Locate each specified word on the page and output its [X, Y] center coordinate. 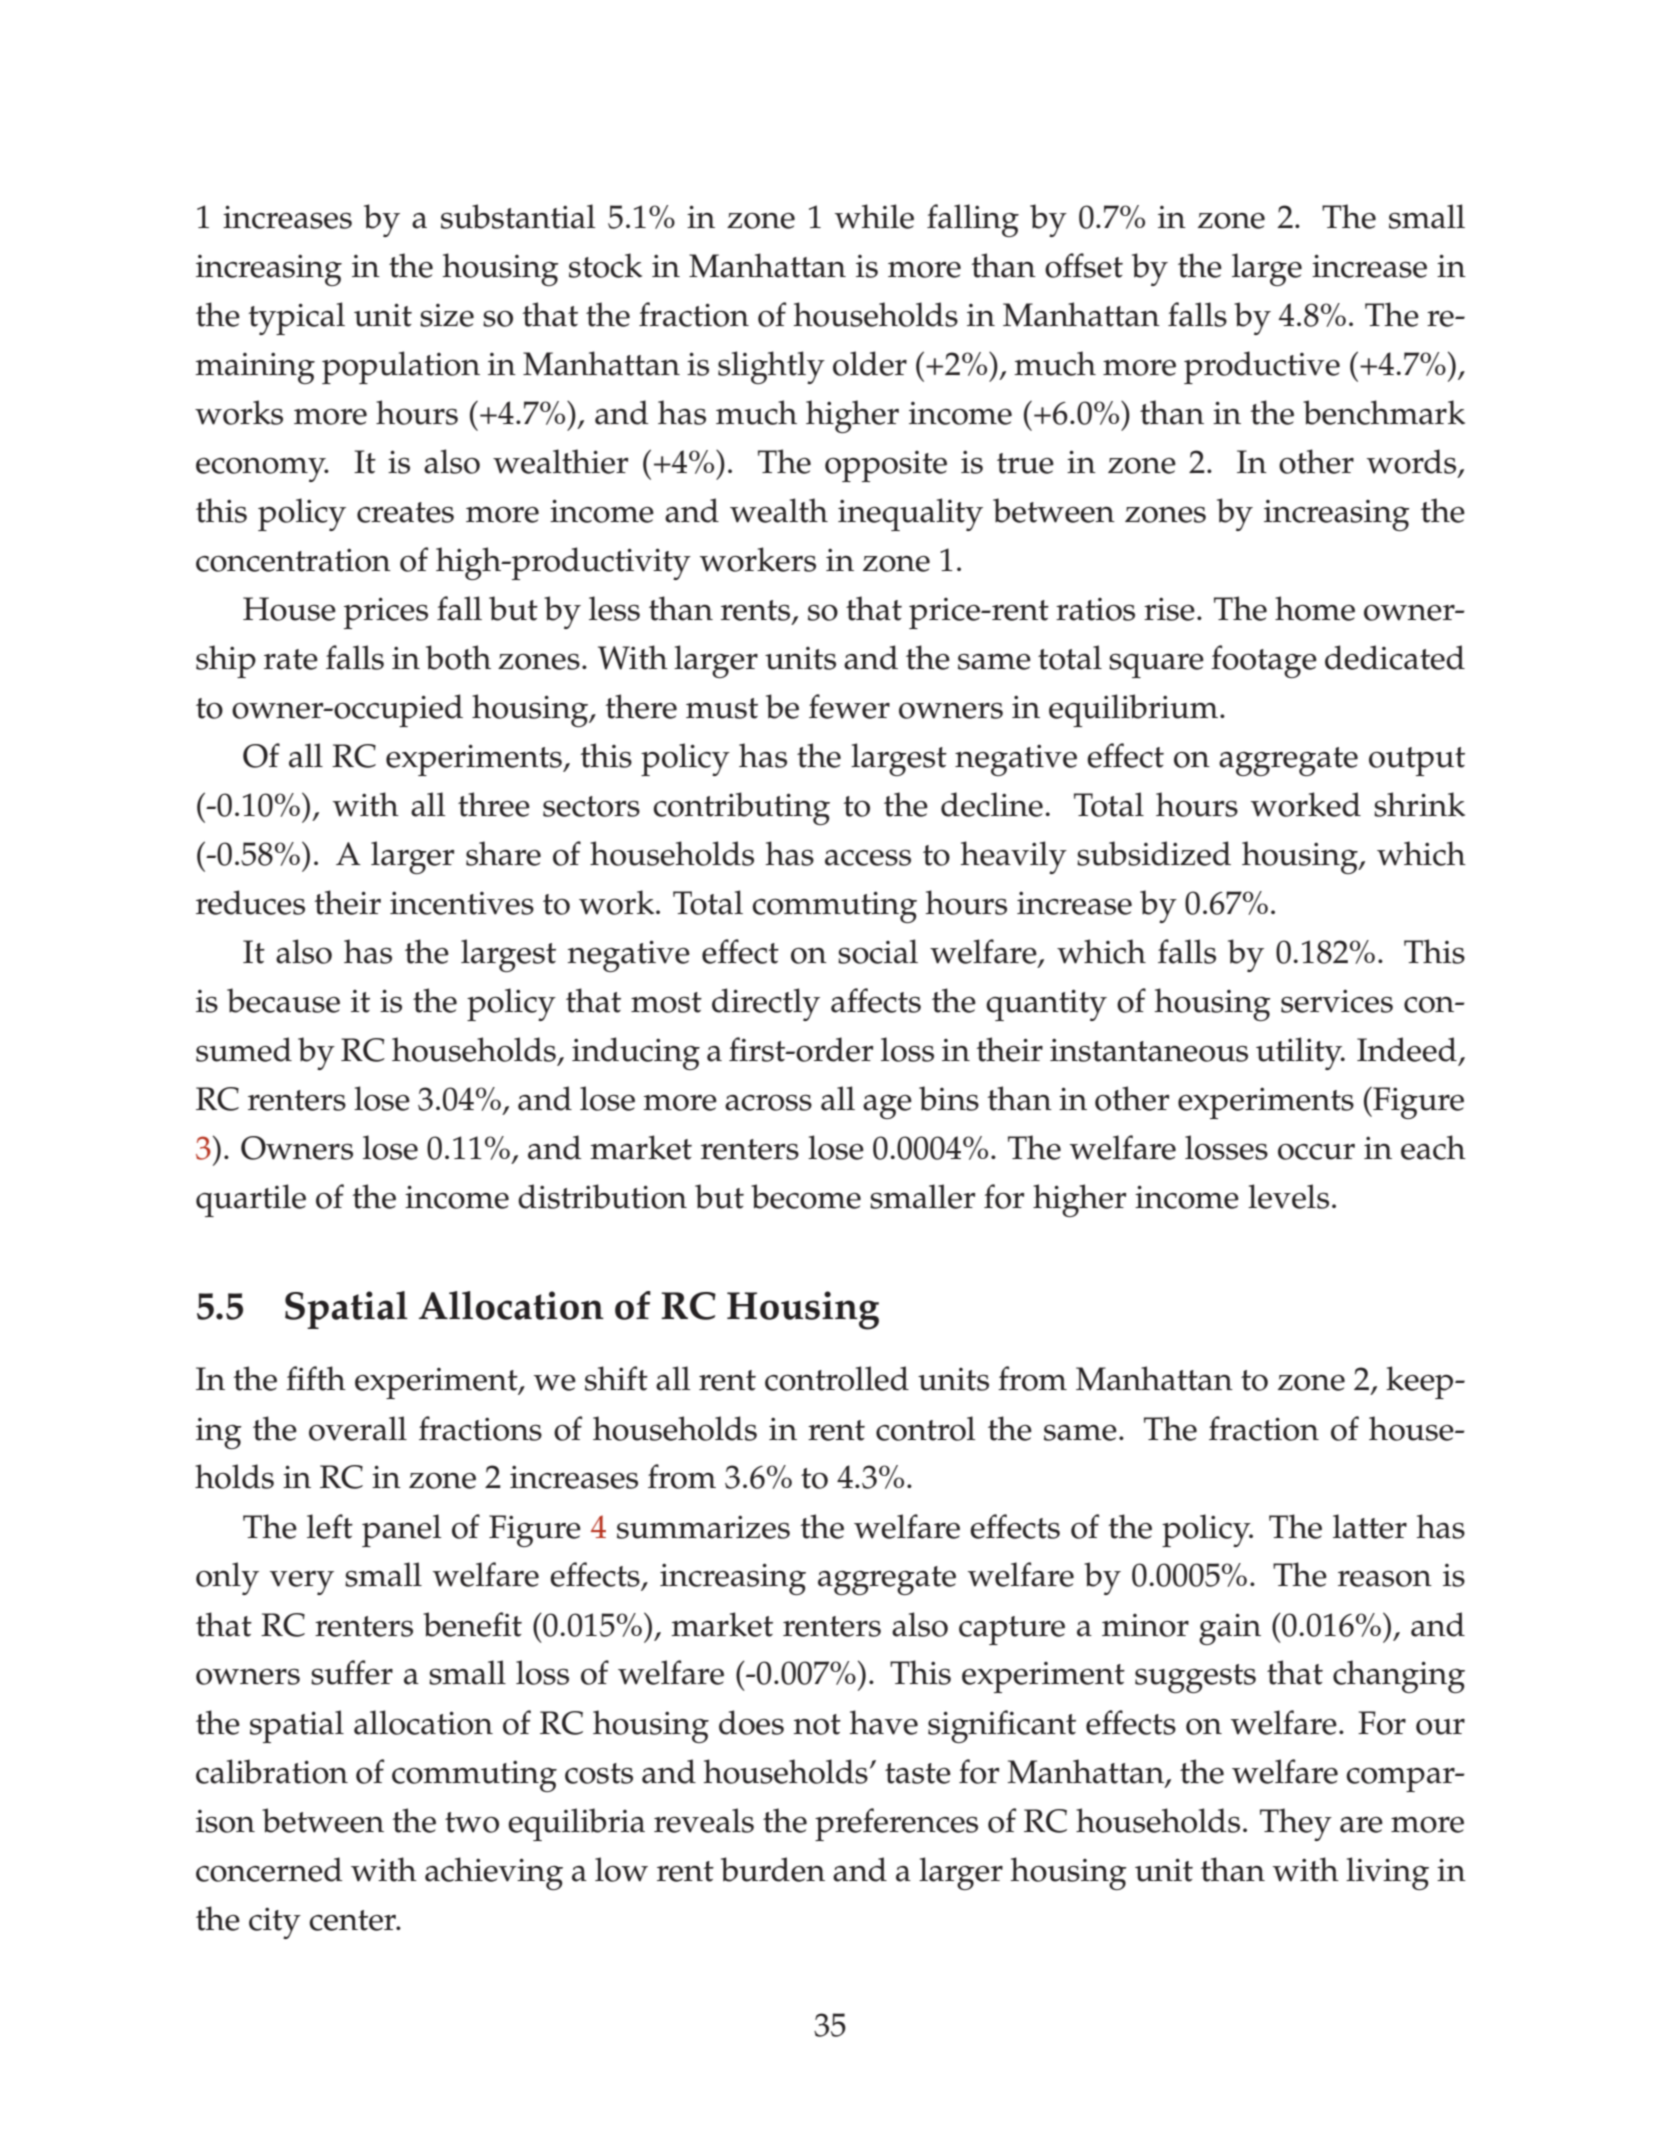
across [768, 1103]
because [283, 1000]
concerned [269, 1869]
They [1296, 1824]
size [447, 315]
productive [1262, 367]
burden [773, 1869]
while [874, 216]
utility [1300, 1053]
